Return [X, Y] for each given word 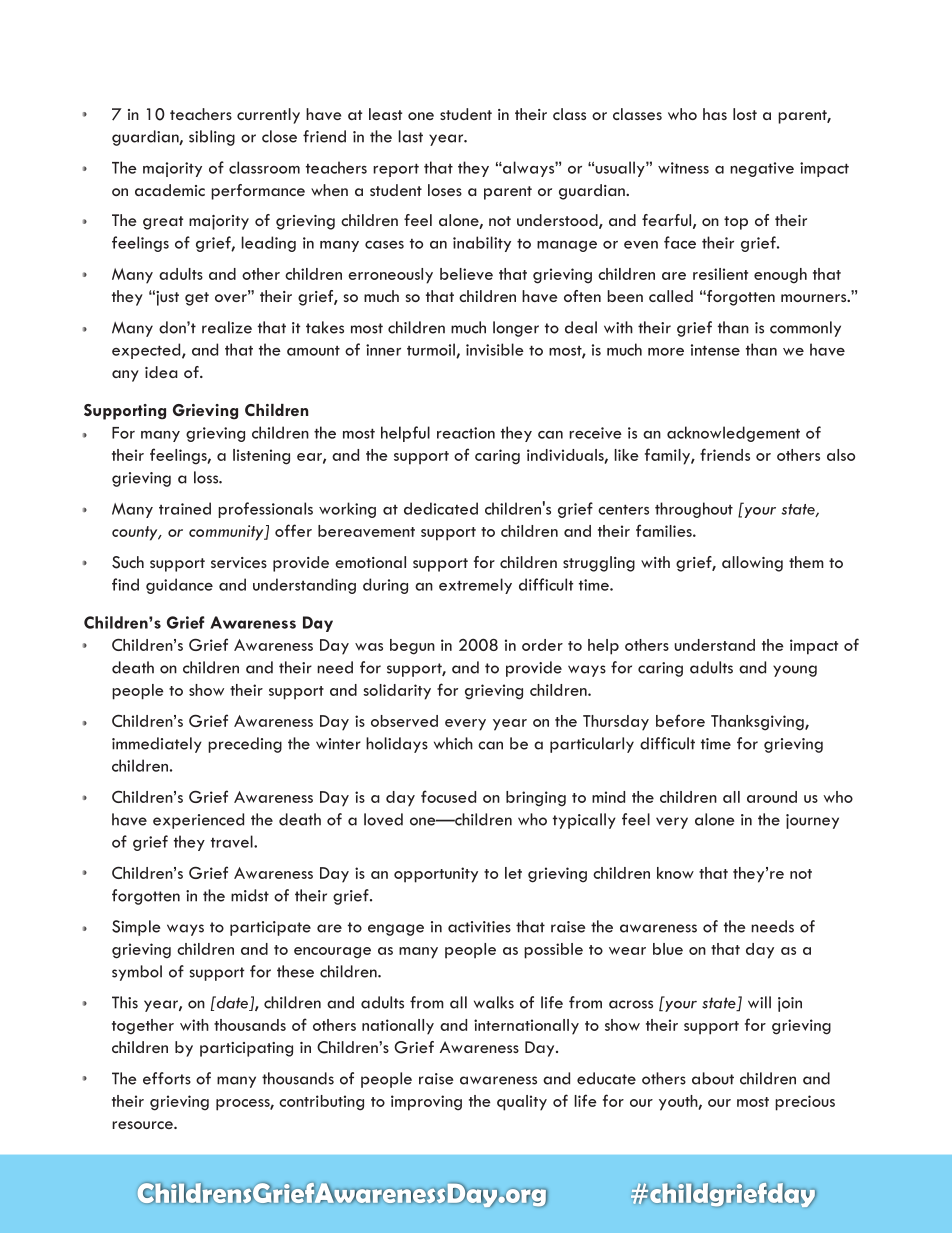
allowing [752, 564]
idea [161, 372]
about [713, 1078]
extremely [475, 586]
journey [812, 821]
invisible [495, 349]
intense [715, 350]
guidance [179, 586]
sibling [212, 138]
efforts [167, 1078]
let [513, 873]
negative [762, 169]
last [410, 136]
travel [233, 841]
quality [522, 1103]
